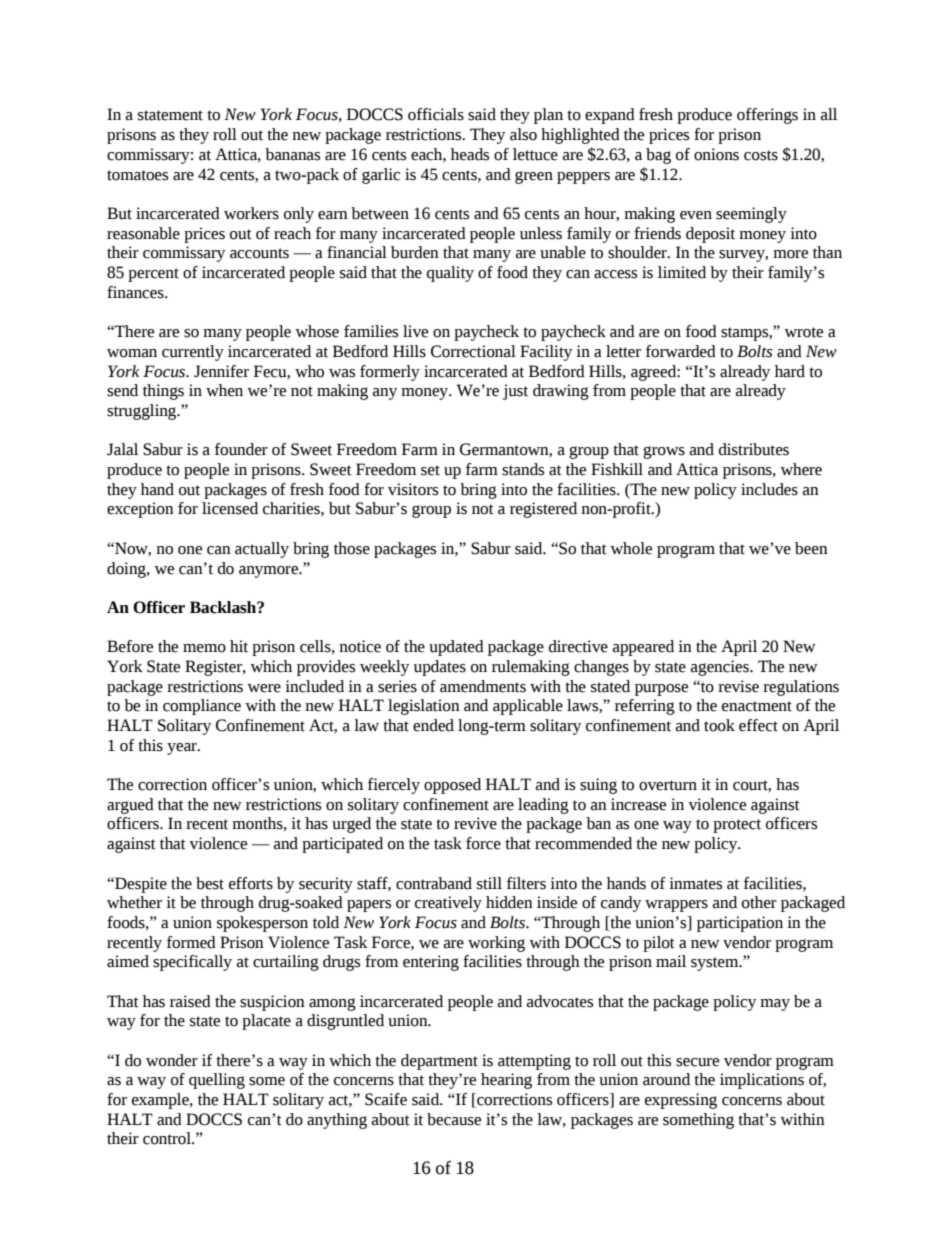 The image size is (952, 1233). Describe the element at coordinates (456, 648) in the screenshot. I see `updated` at that location.
